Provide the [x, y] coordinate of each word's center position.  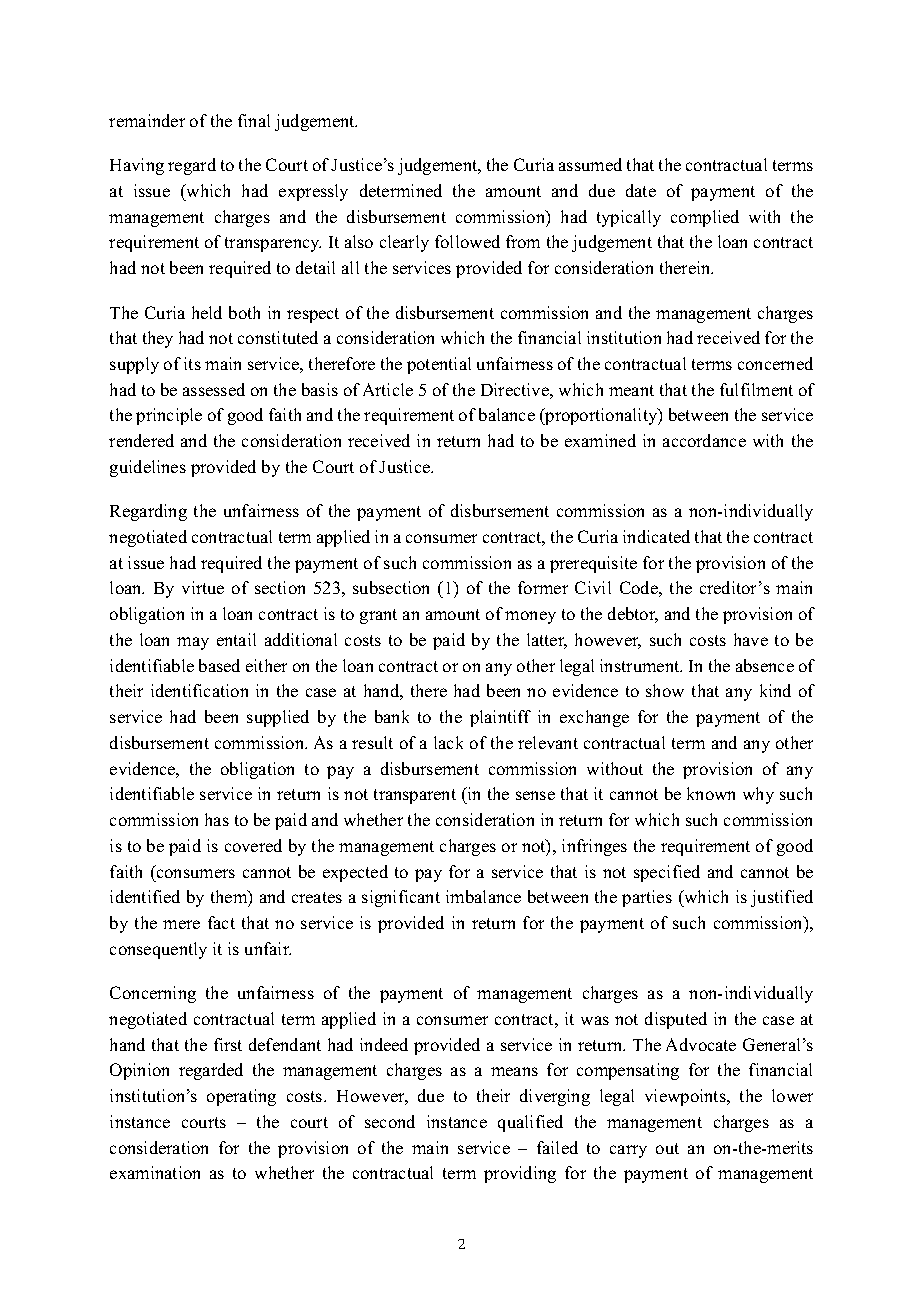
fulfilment [756, 389]
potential [439, 365]
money [530, 617]
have [751, 639]
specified [667, 873]
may [193, 643]
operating [241, 1097]
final [254, 120]
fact [221, 922]
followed [467, 241]
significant [401, 898]
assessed [214, 389]
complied [705, 218]
